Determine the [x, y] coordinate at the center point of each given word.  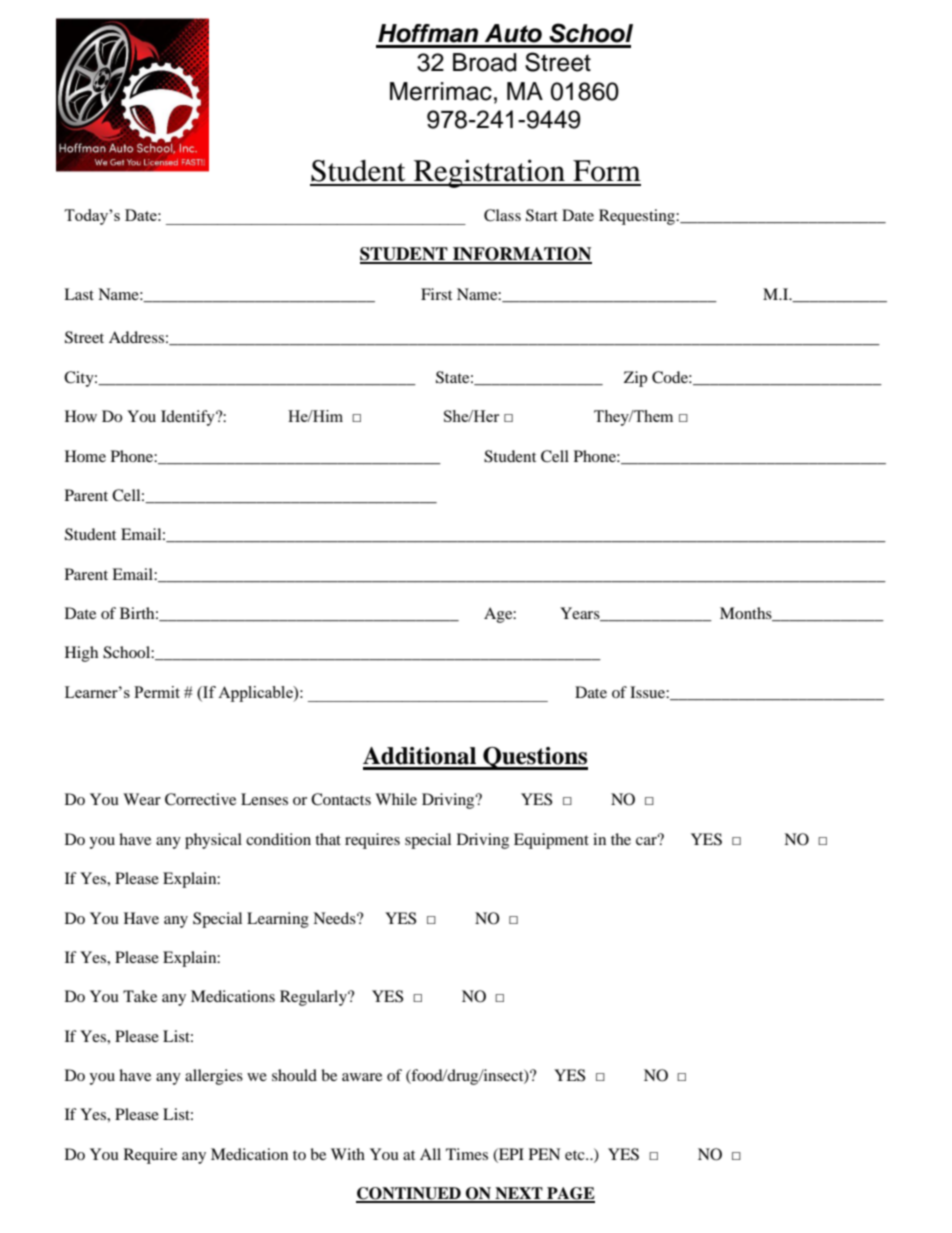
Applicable [256, 694]
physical [213, 841]
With [348, 1154]
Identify [189, 418]
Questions [534, 758]
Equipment [551, 841]
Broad [484, 62]
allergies [214, 1077]
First [436, 294]
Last [79, 294]
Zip [635, 379]
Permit [157, 692]
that [328, 839]
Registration [489, 173]
